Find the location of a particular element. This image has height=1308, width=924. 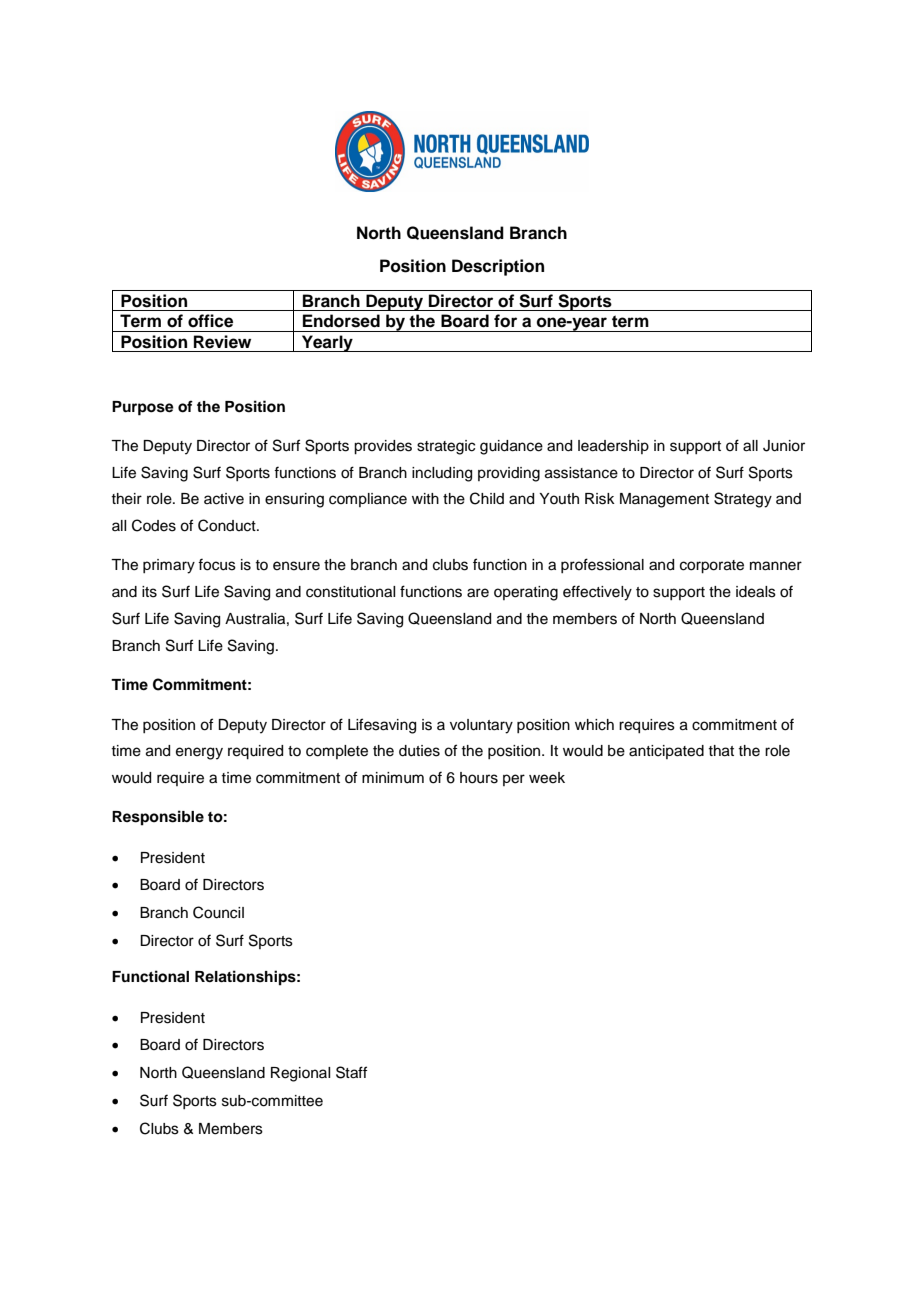

Junior is located at coordinates (784, 446).
